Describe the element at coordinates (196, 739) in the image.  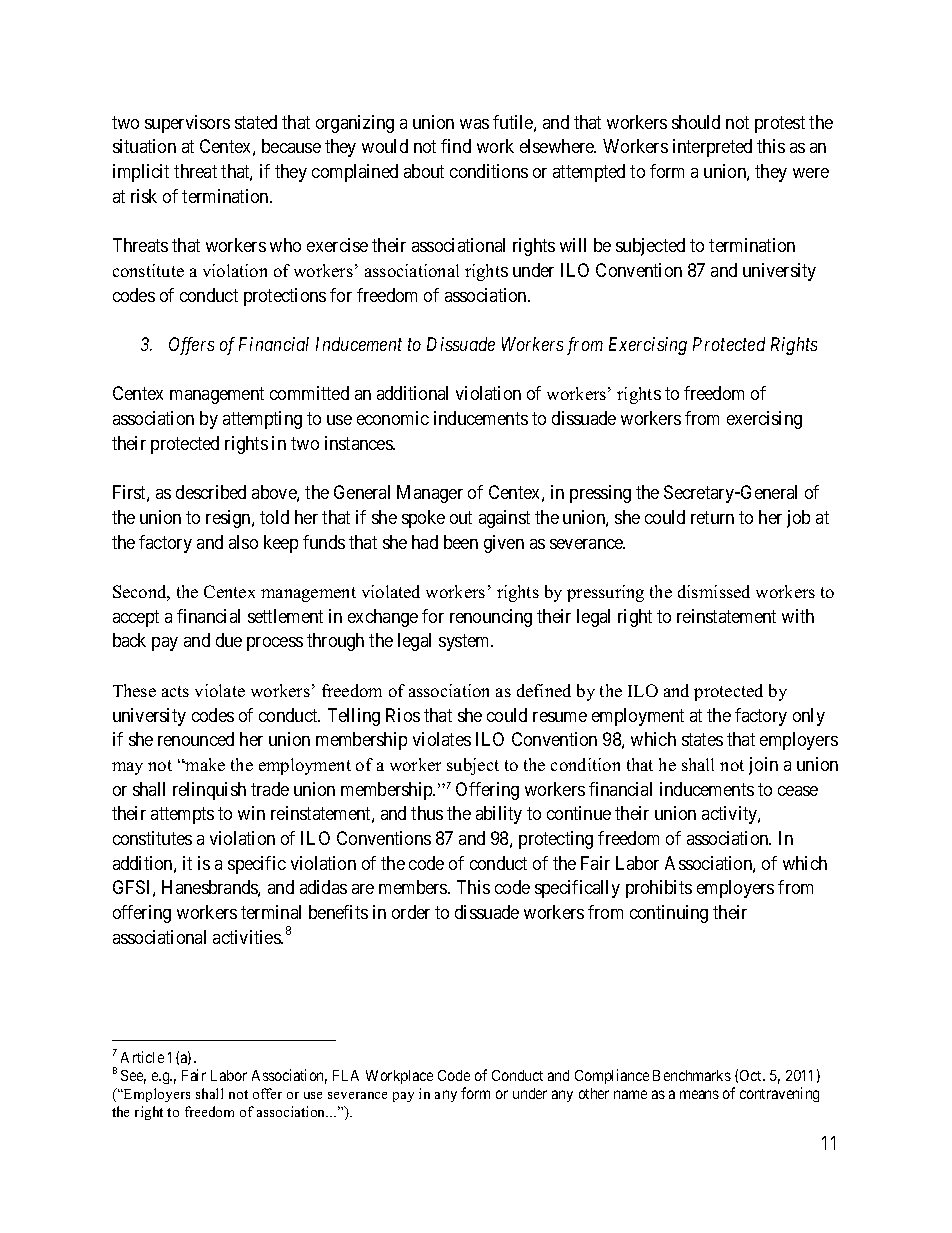
I see `renounced` at that location.
